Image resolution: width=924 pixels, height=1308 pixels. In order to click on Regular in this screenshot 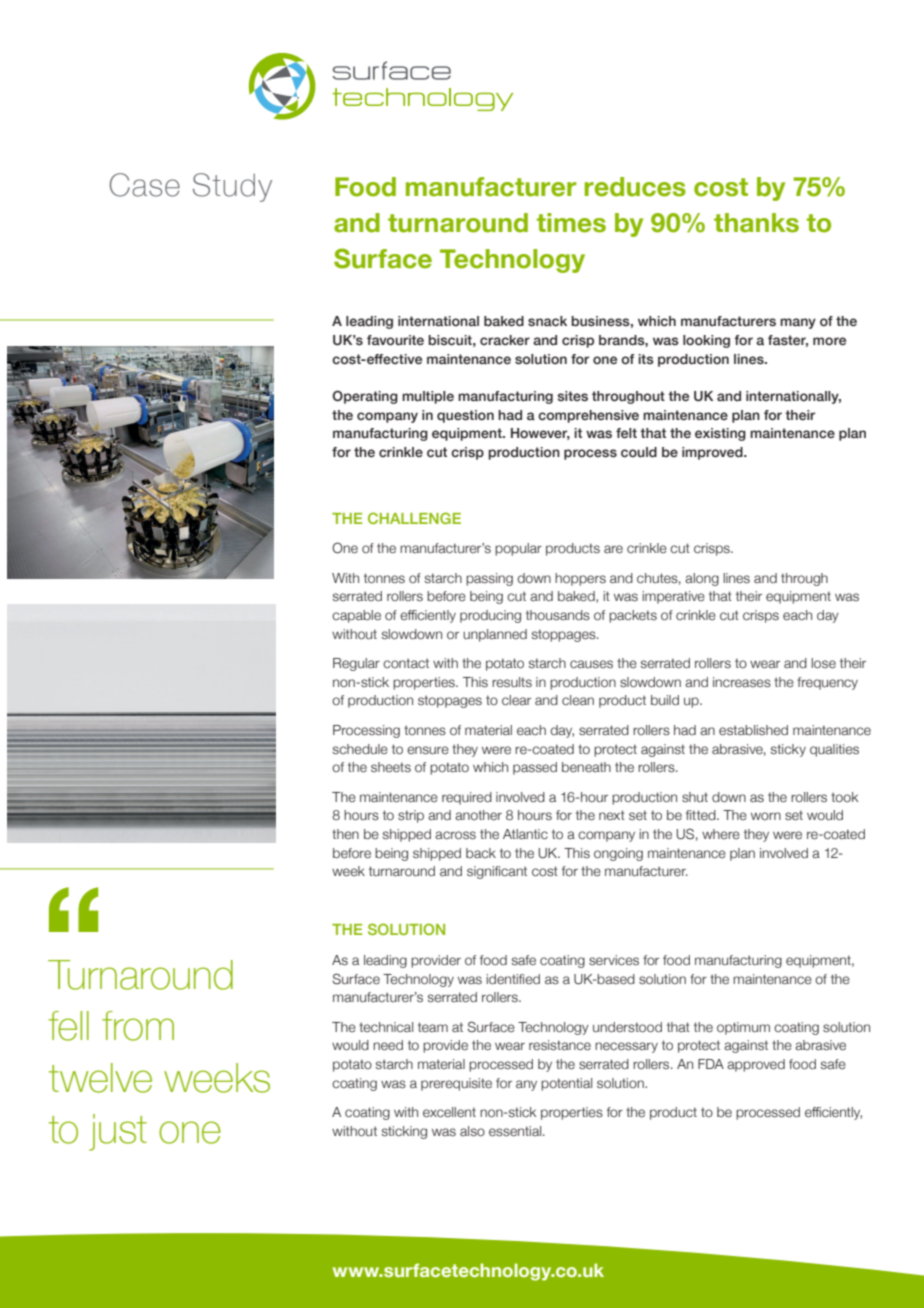, I will do `click(356, 664)`.
